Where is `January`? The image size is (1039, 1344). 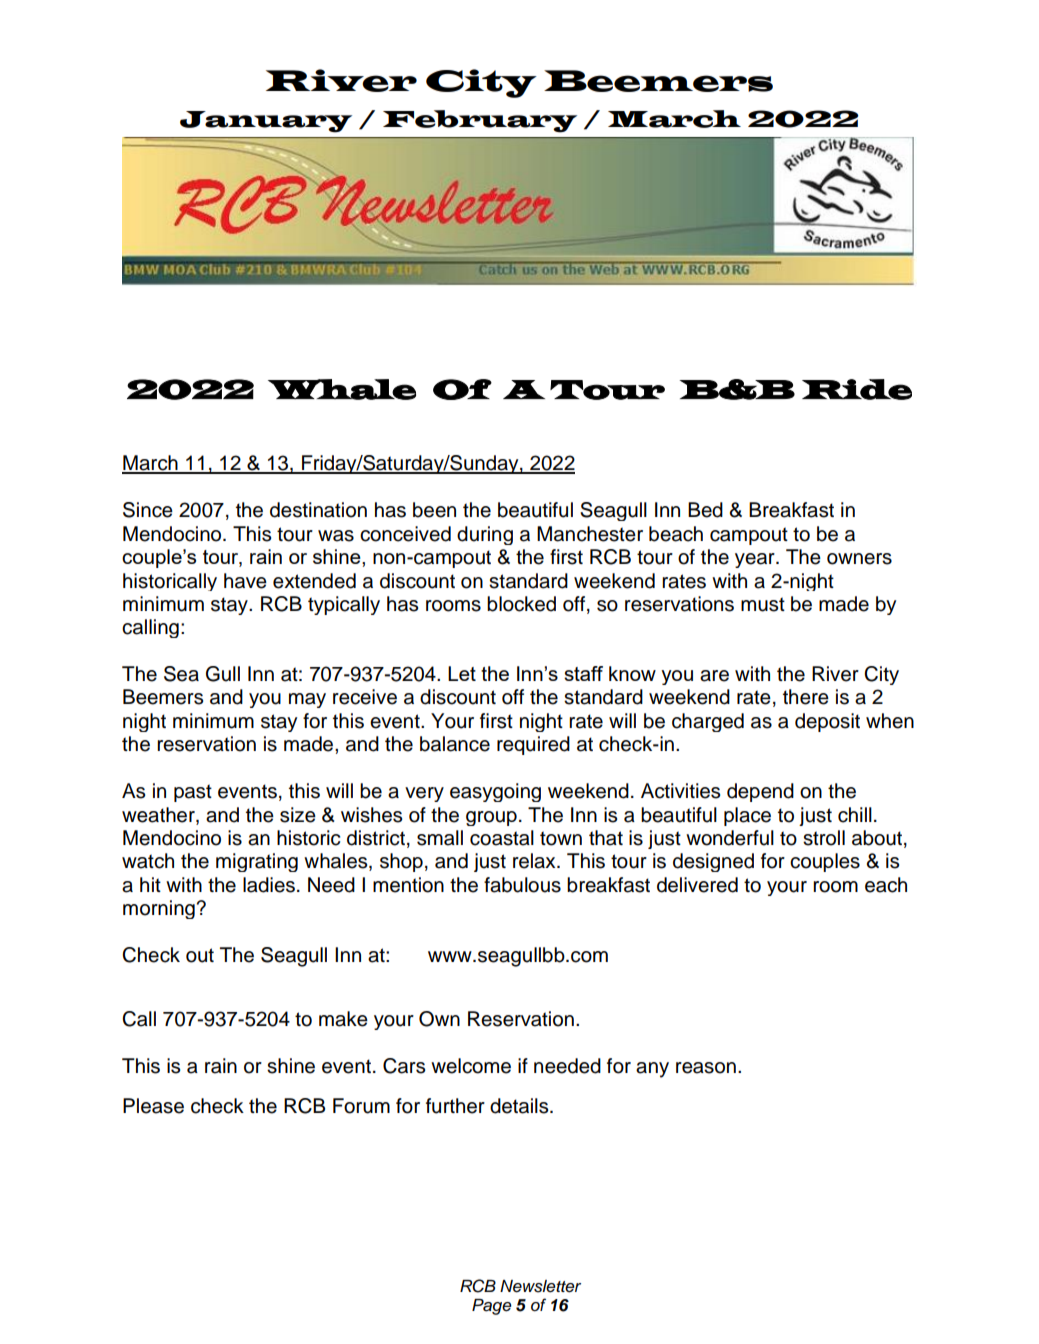
January is located at coordinates (266, 122).
